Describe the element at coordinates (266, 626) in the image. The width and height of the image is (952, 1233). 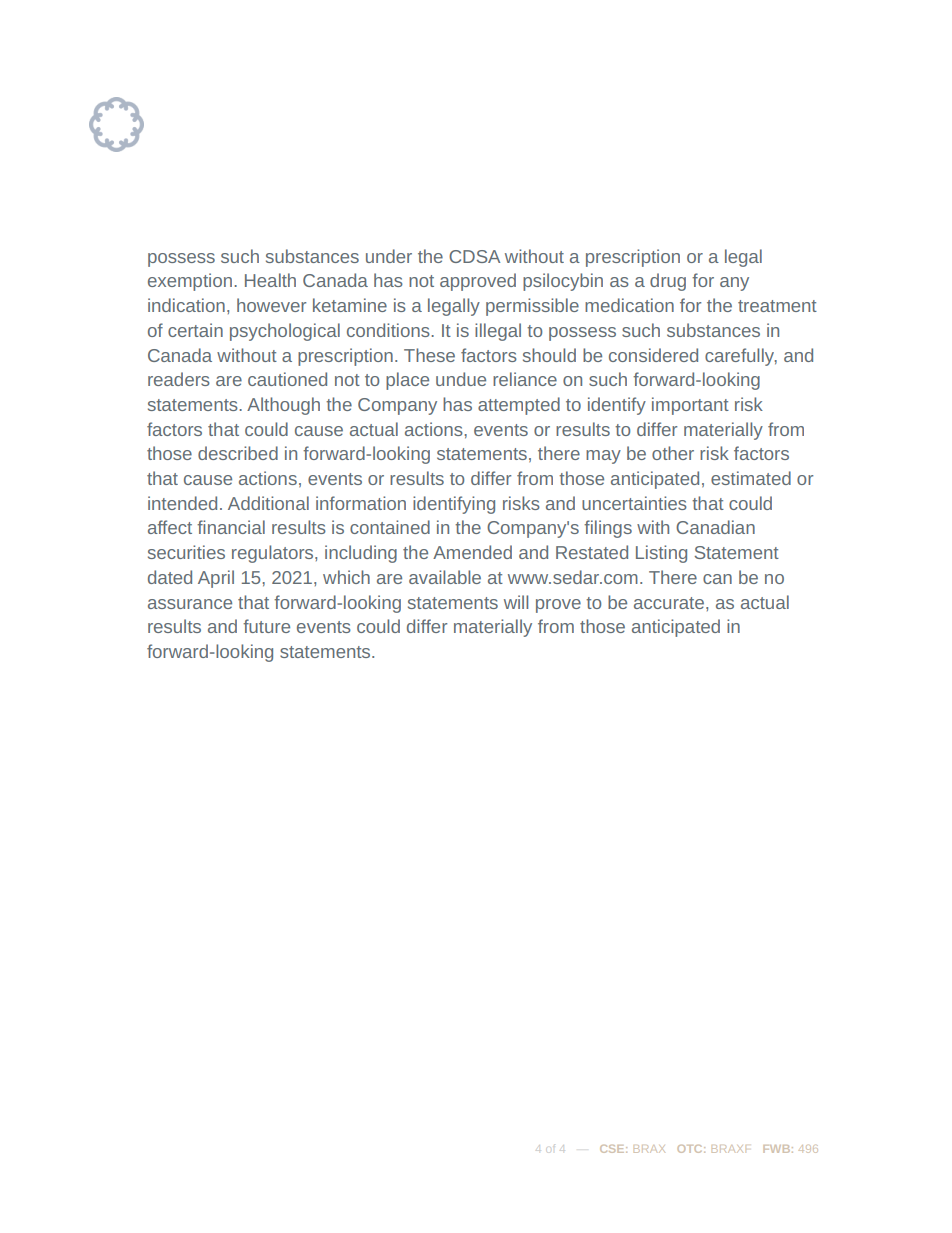
I see `future` at that location.
